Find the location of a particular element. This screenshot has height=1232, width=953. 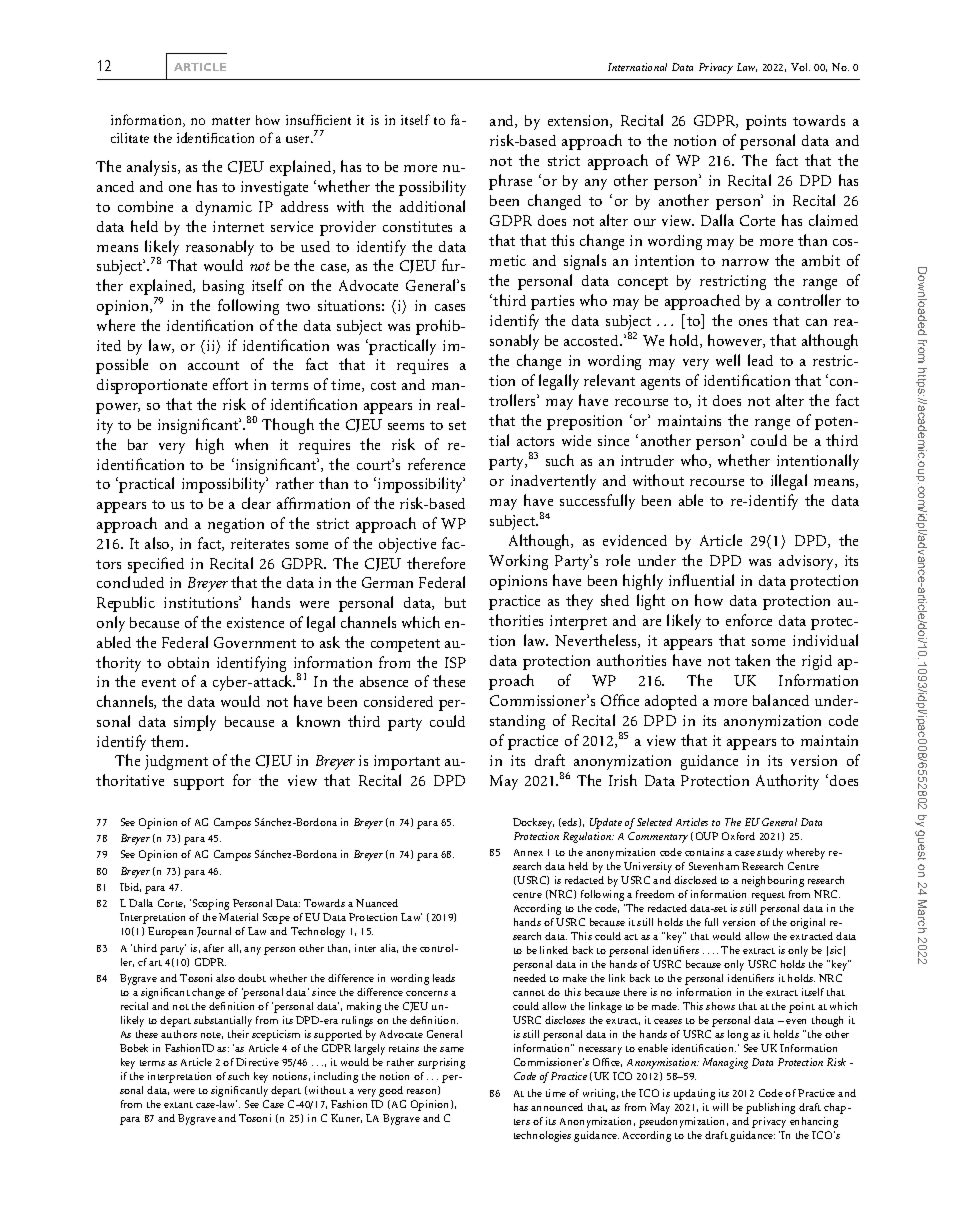

enforce is located at coordinates (749, 620).
